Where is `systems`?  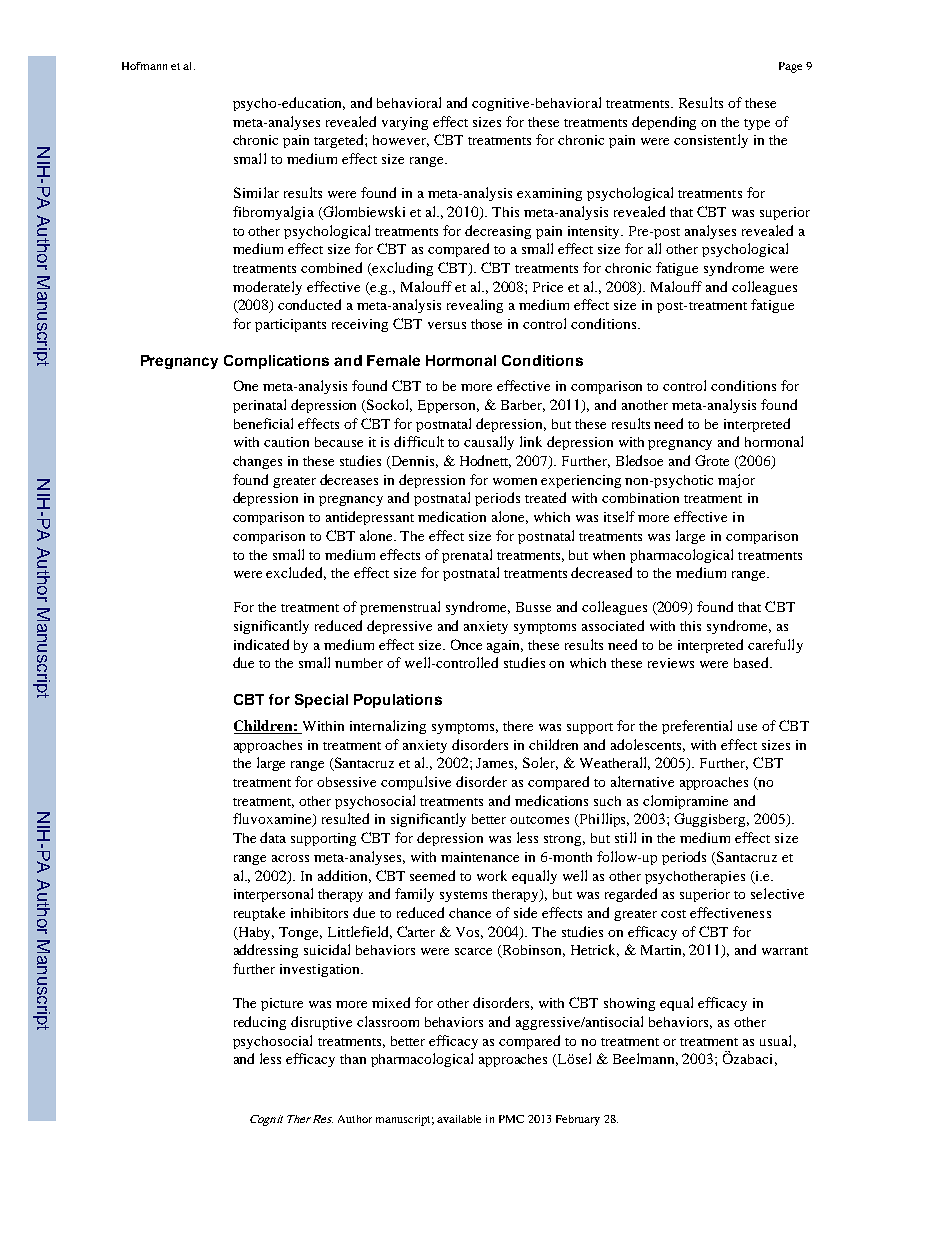 systems is located at coordinates (463, 896).
